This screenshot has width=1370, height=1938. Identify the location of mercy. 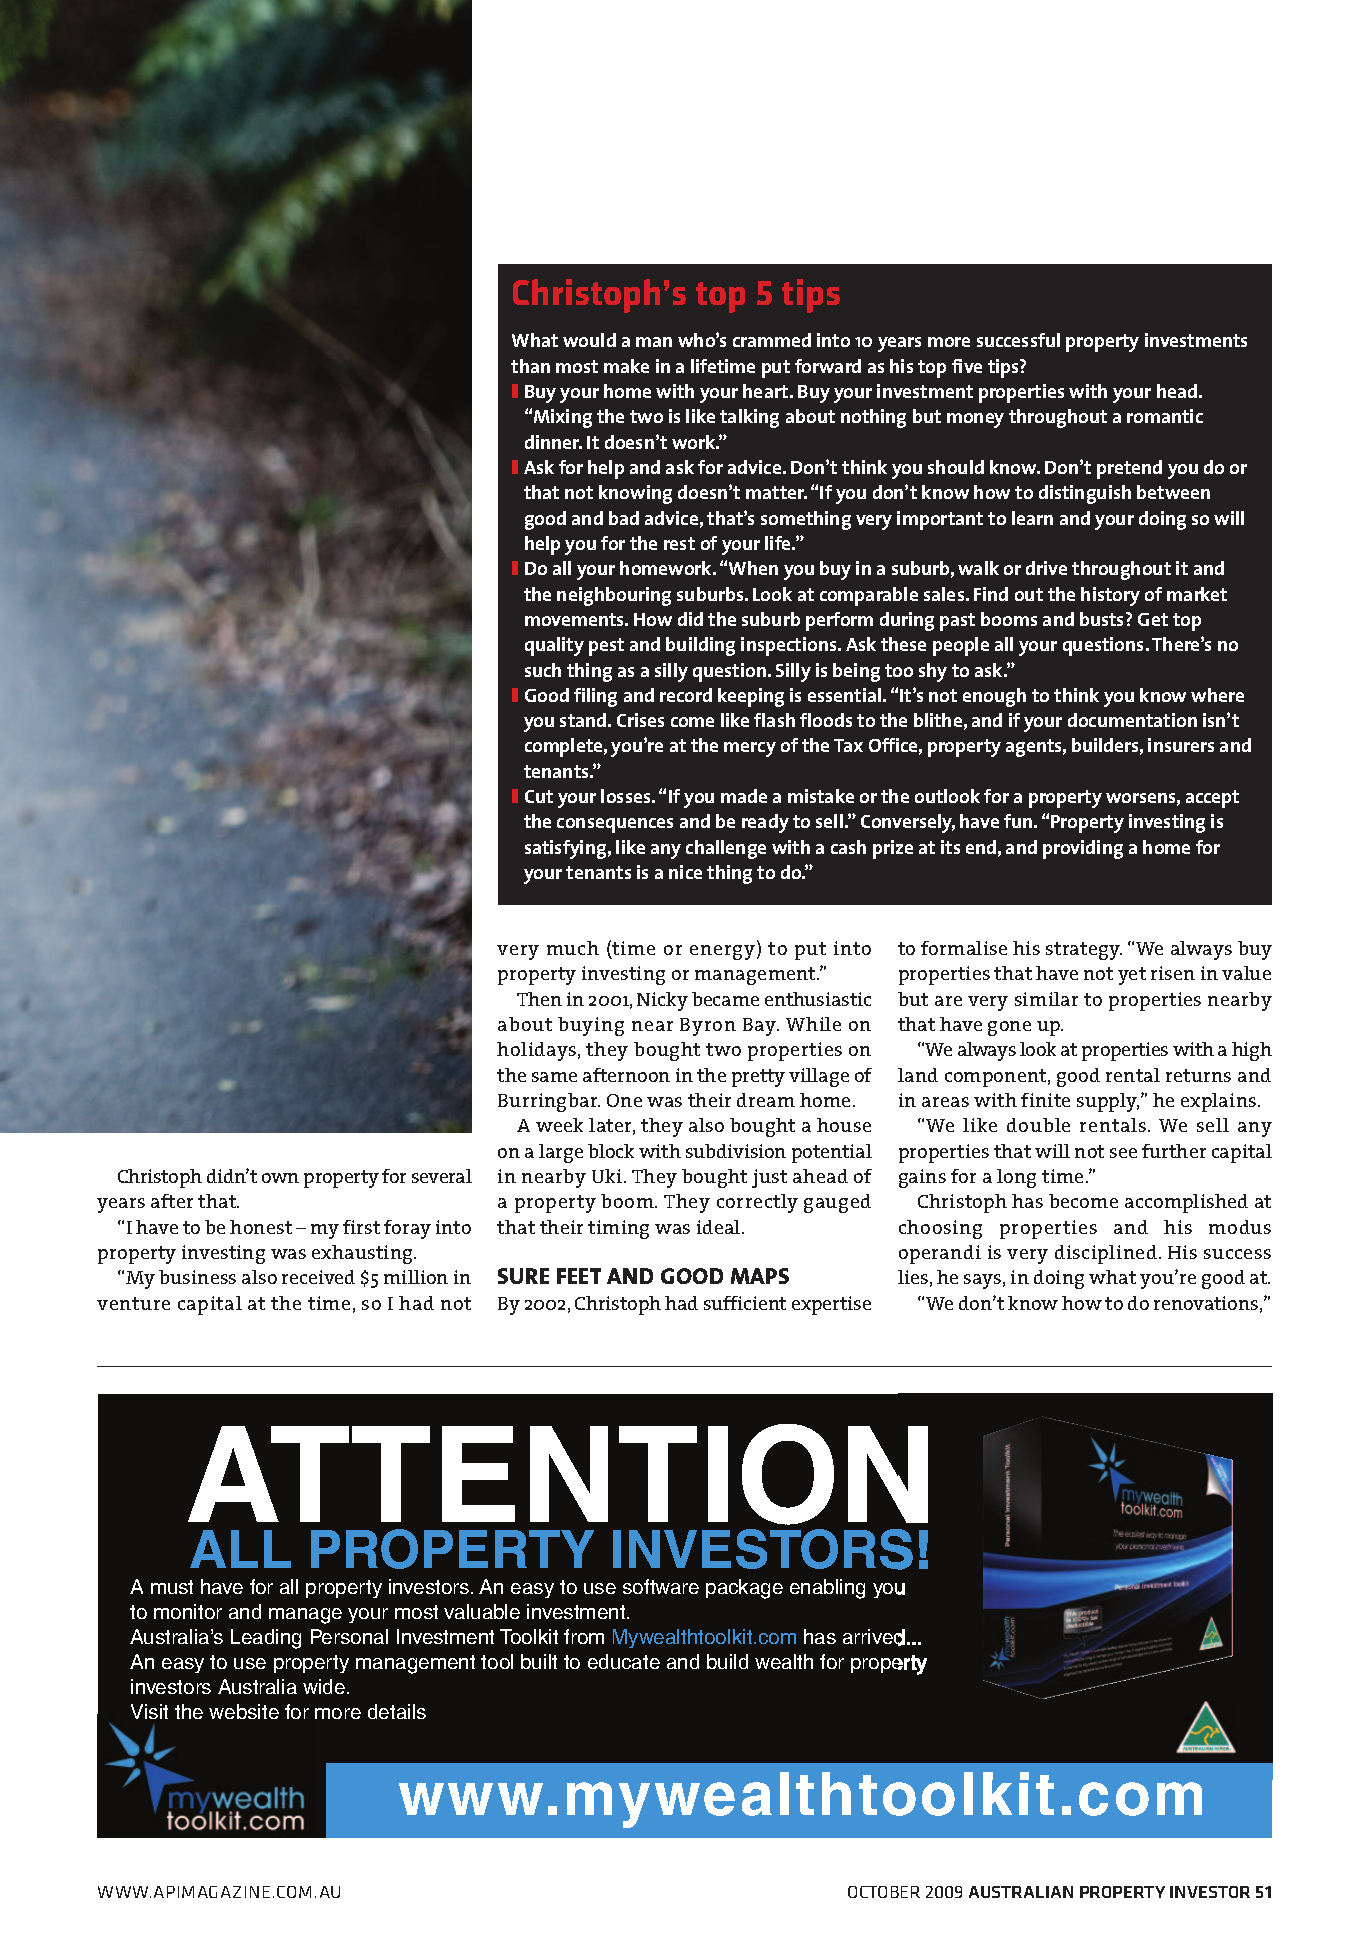
(750, 749).
